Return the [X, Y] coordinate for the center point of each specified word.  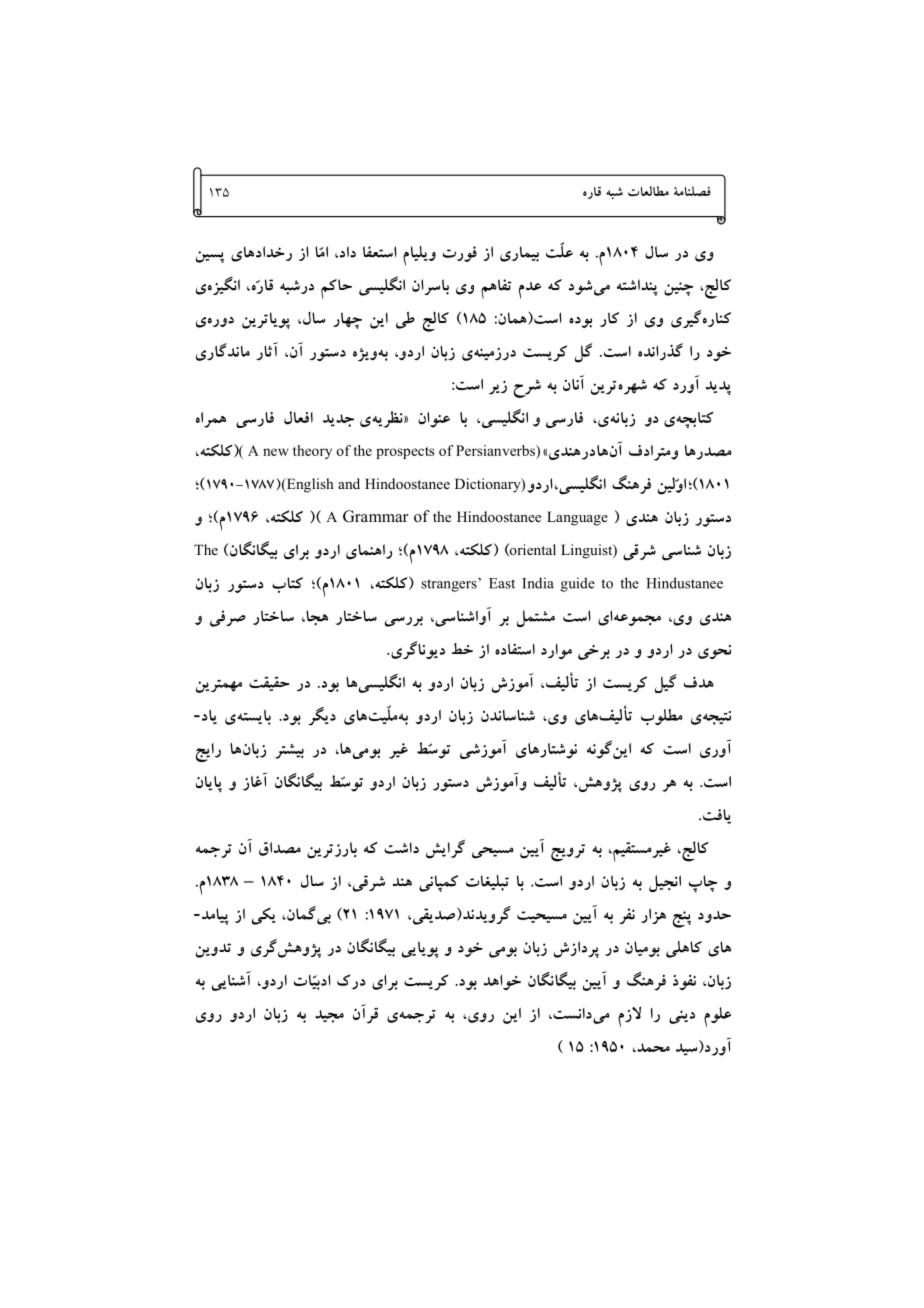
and [349, 483]
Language [577, 518]
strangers [450, 585]
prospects [405, 453]
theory [312, 452]
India [538, 583]
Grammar [375, 516]
